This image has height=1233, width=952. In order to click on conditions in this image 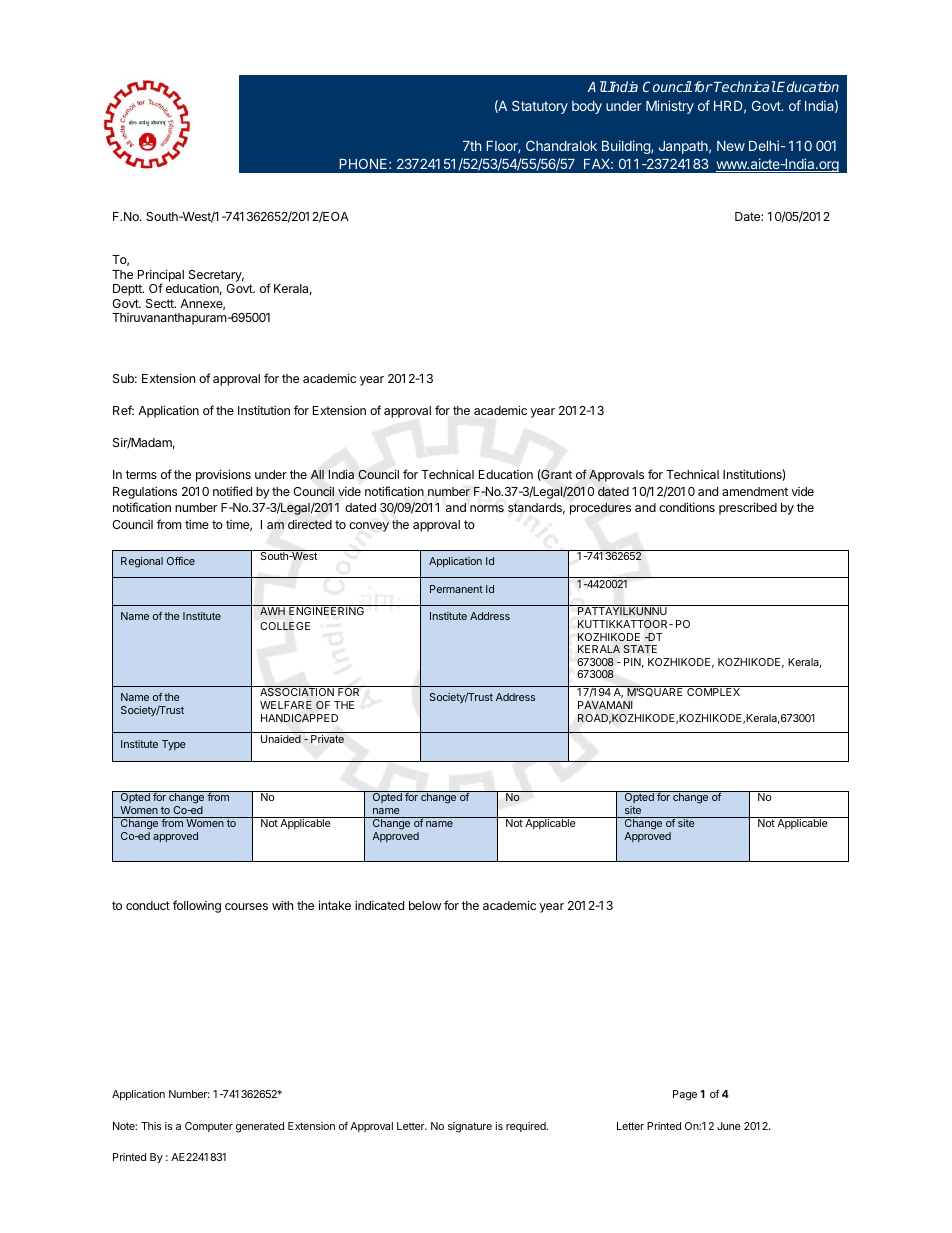, I will do `click(687, 507)`.
